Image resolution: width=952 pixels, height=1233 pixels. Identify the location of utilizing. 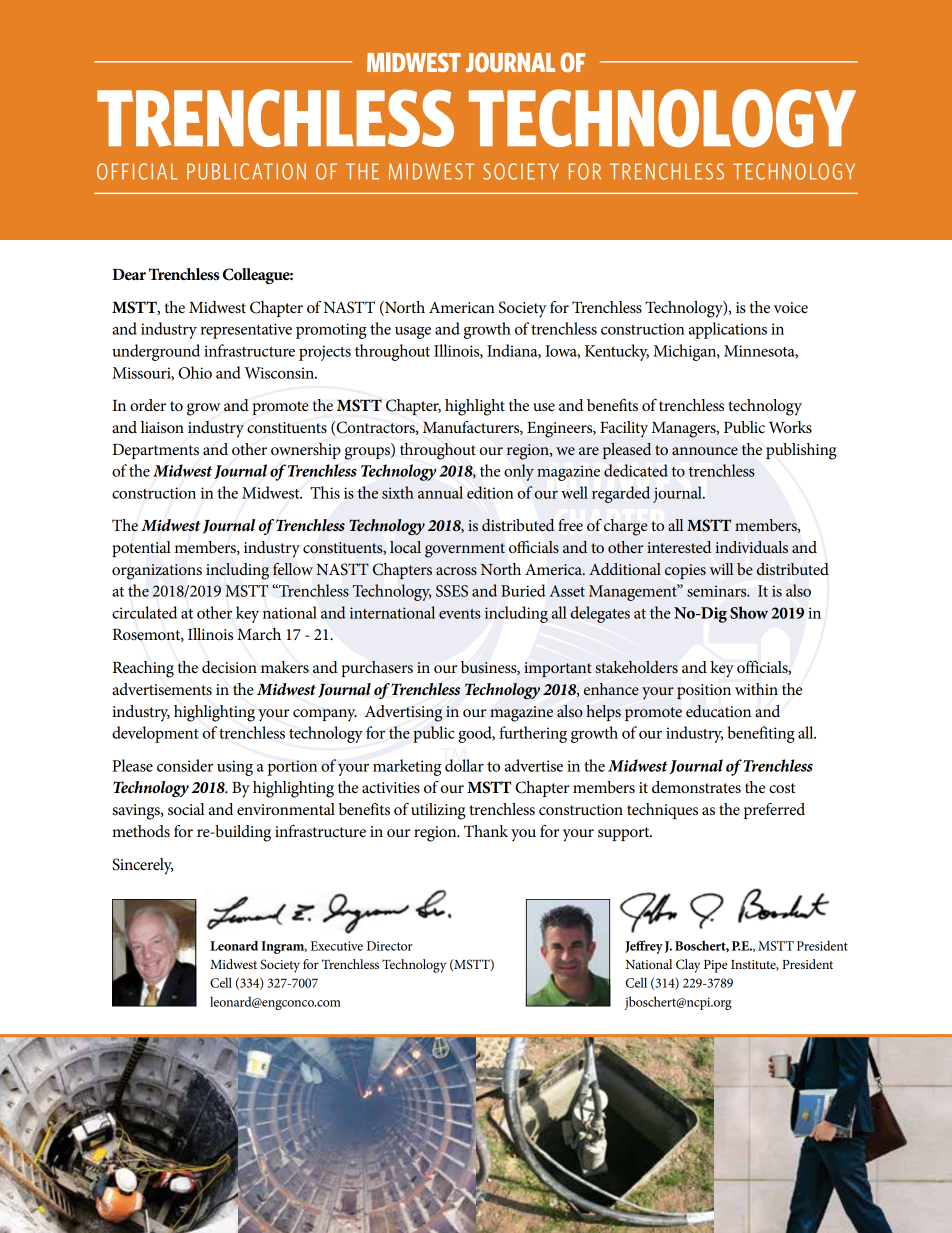
(438, 811).
